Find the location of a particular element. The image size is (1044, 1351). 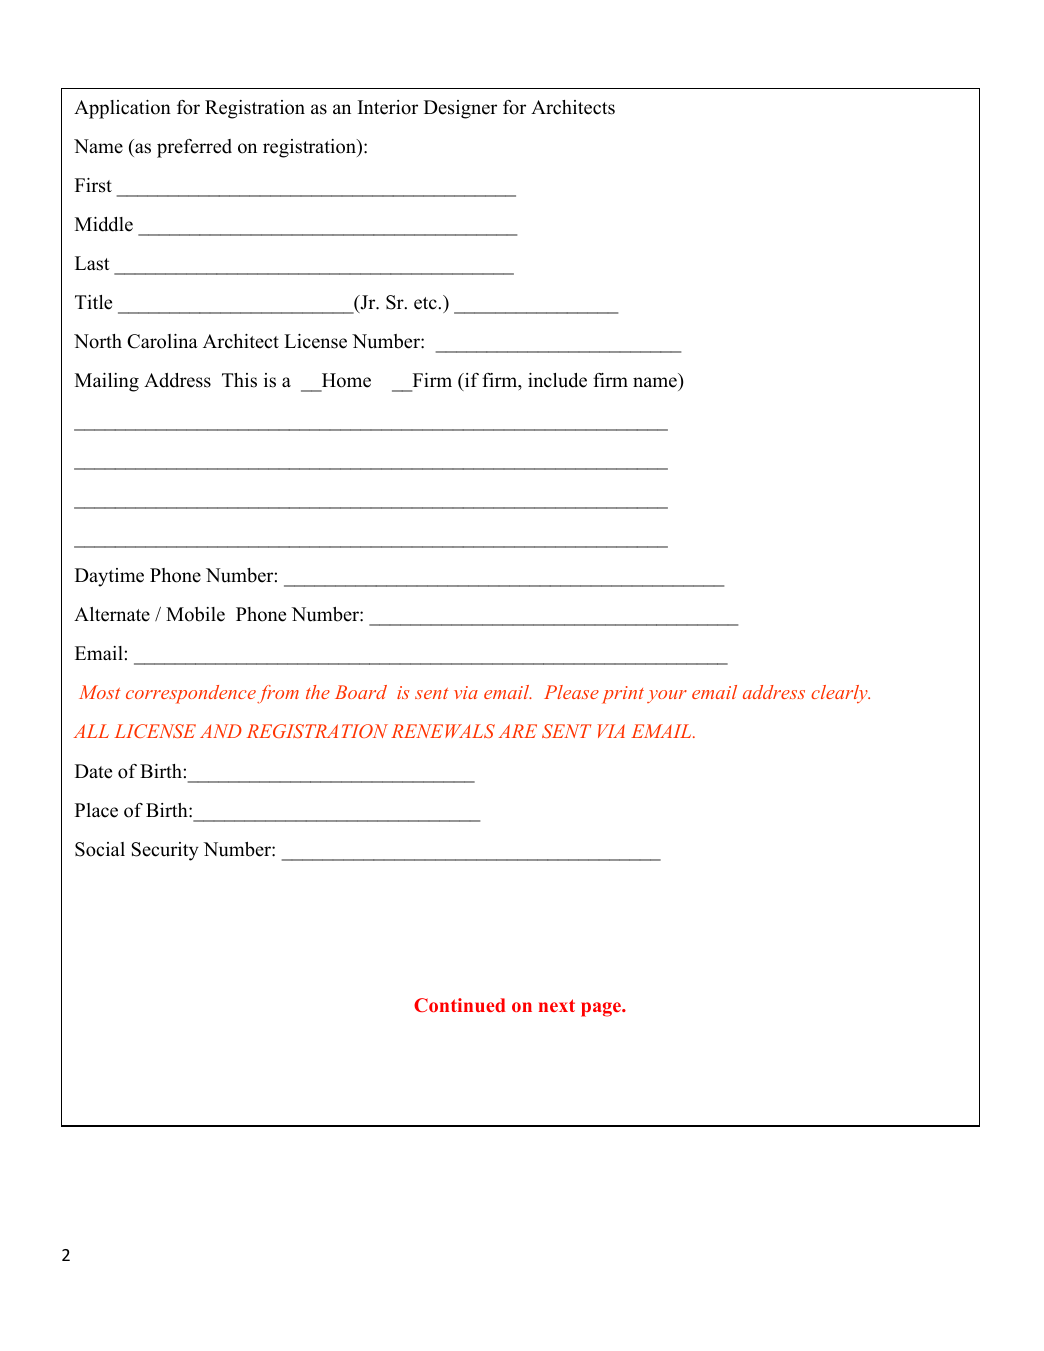

RENEWALS is located at coordinates (443, 731).
